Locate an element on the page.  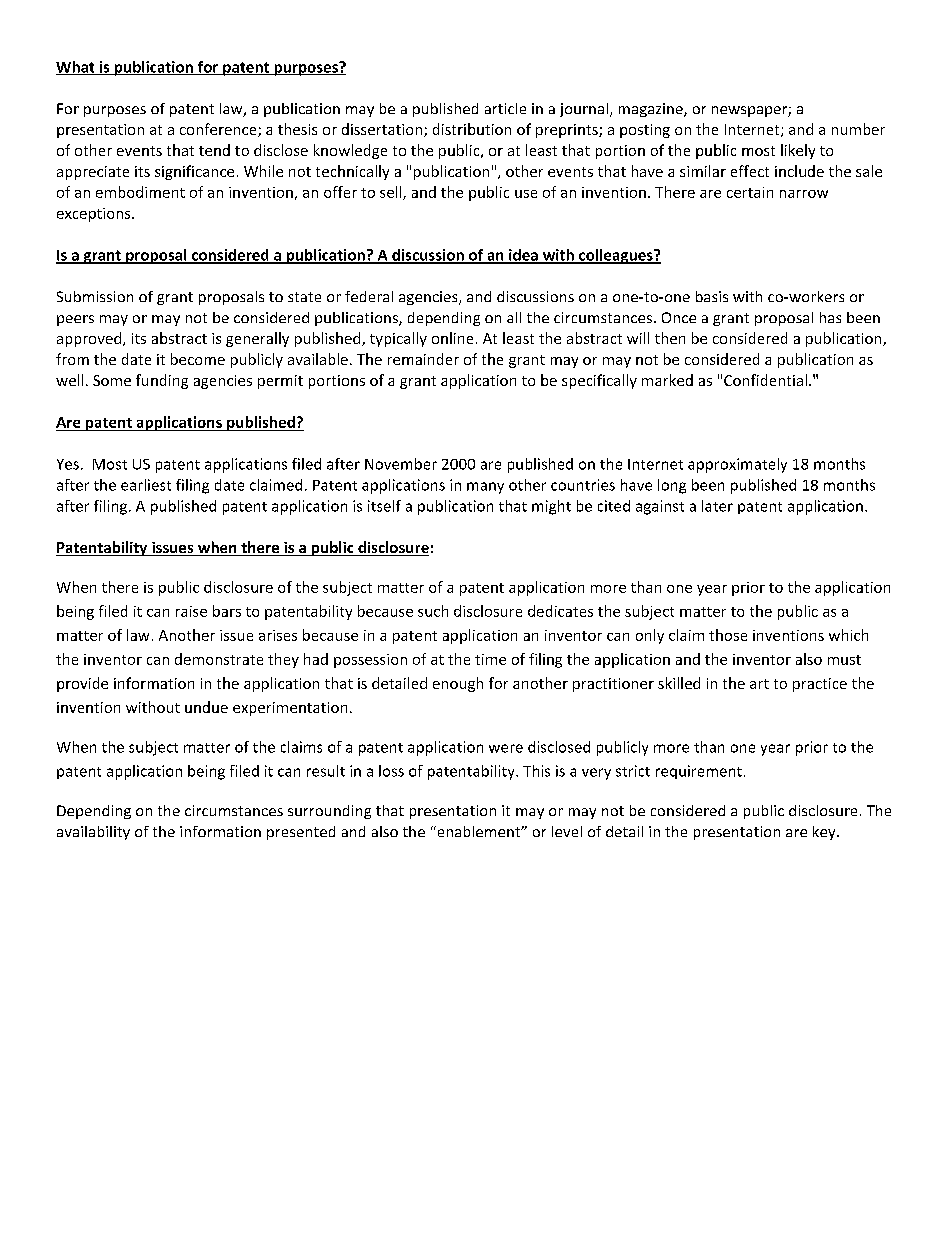
availability is located at coordinates (93, 833).
